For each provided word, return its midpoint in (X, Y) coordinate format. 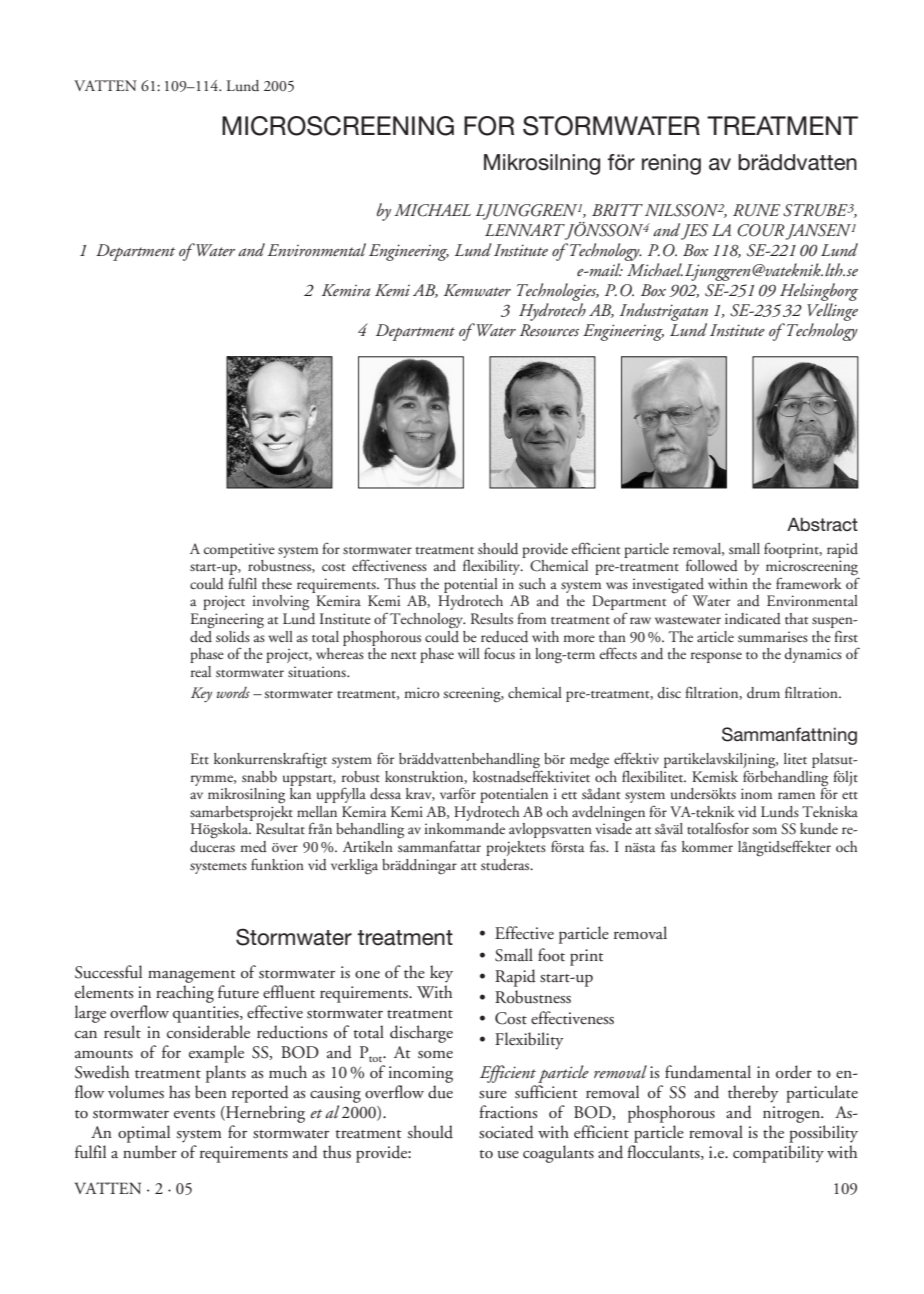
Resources (549, 330)
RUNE (756, 210)
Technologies (558, 292)
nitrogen (792, 1114)
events (194, 1114)
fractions (508, 1112)
